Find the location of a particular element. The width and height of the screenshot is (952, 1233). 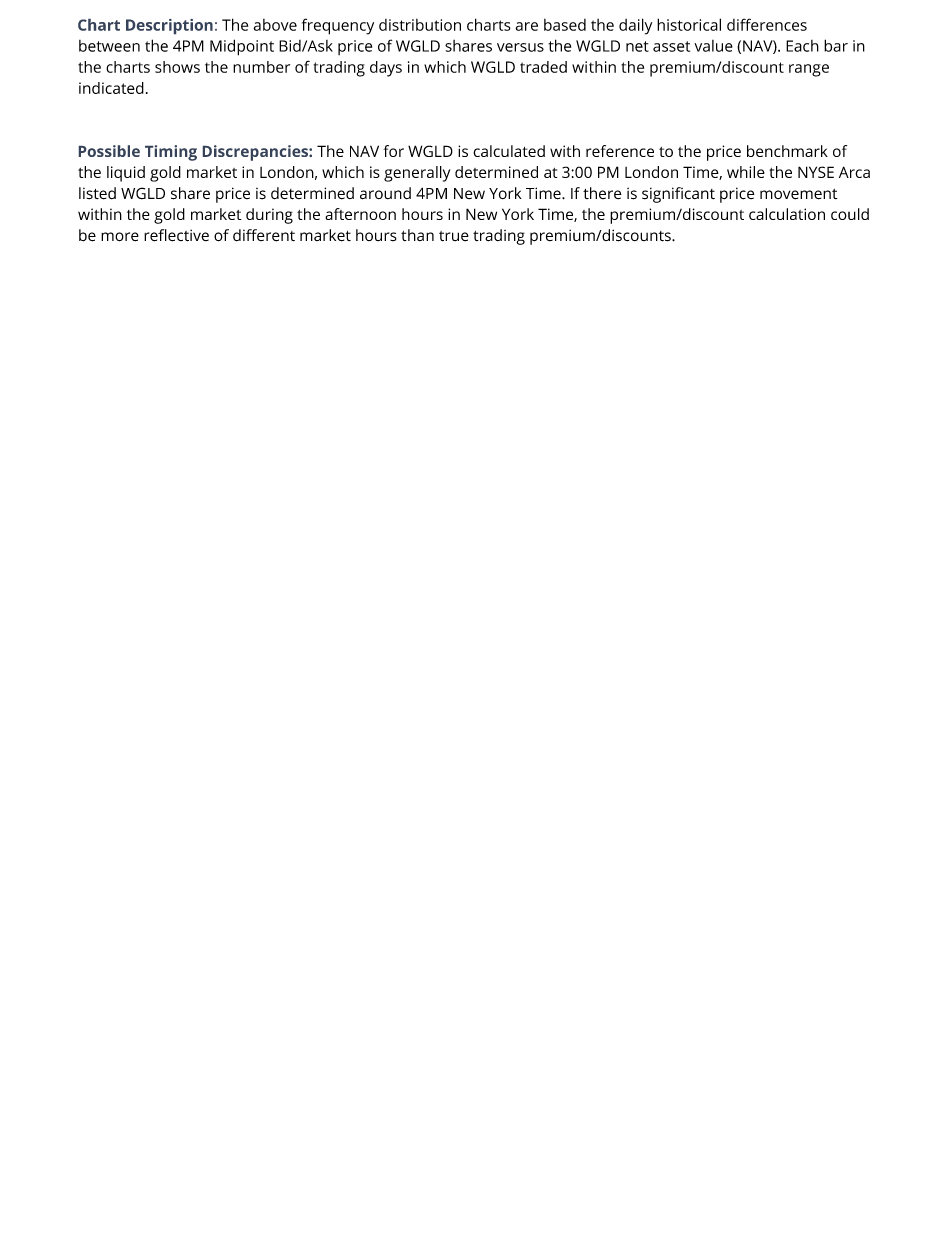

range is located at coordinates (809, 70).
